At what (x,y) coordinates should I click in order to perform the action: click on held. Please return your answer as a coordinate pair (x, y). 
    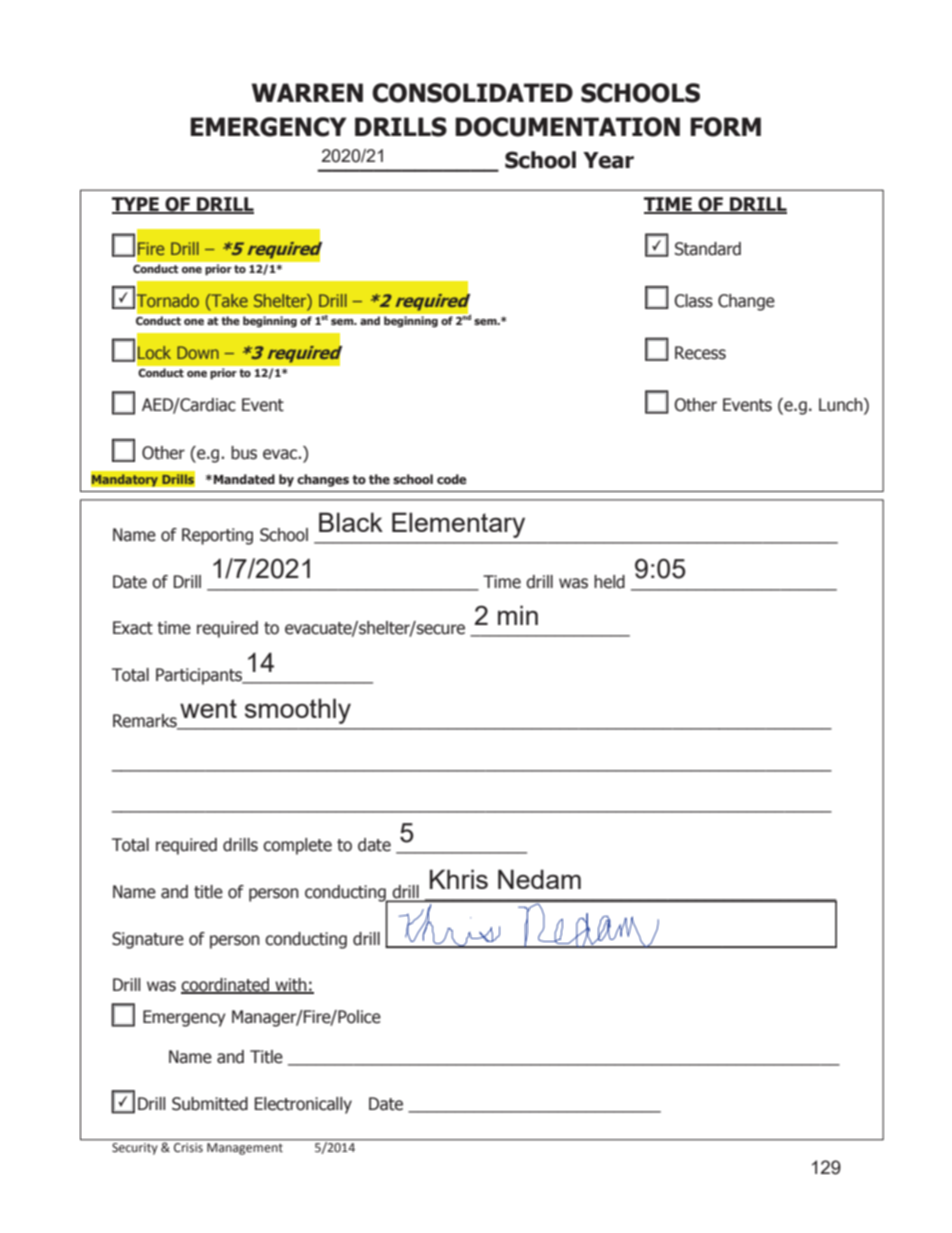
    Looking at the image, I should click on (609, 582).
